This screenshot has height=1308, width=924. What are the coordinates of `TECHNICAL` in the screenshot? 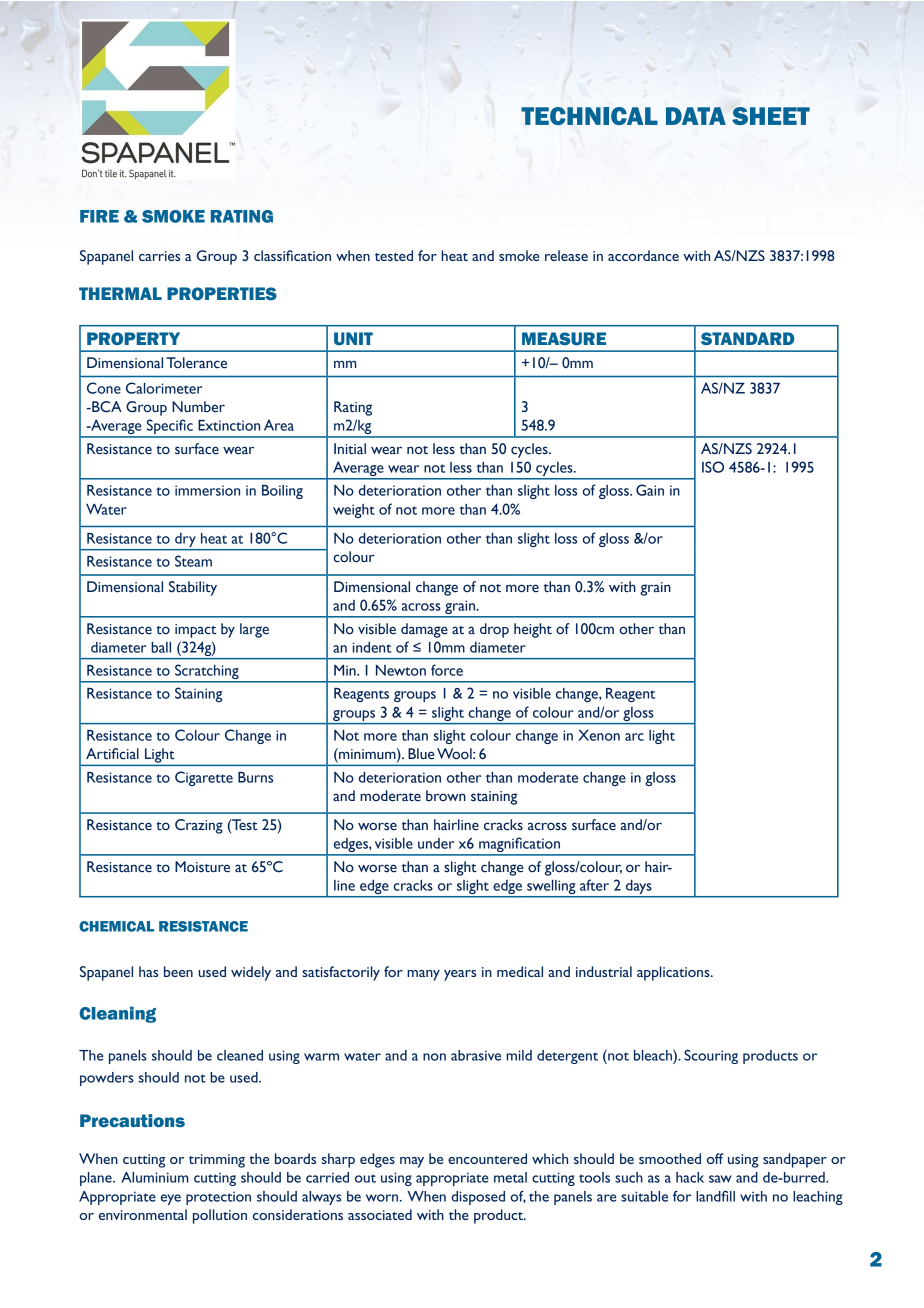 It's located at (589, 116).
